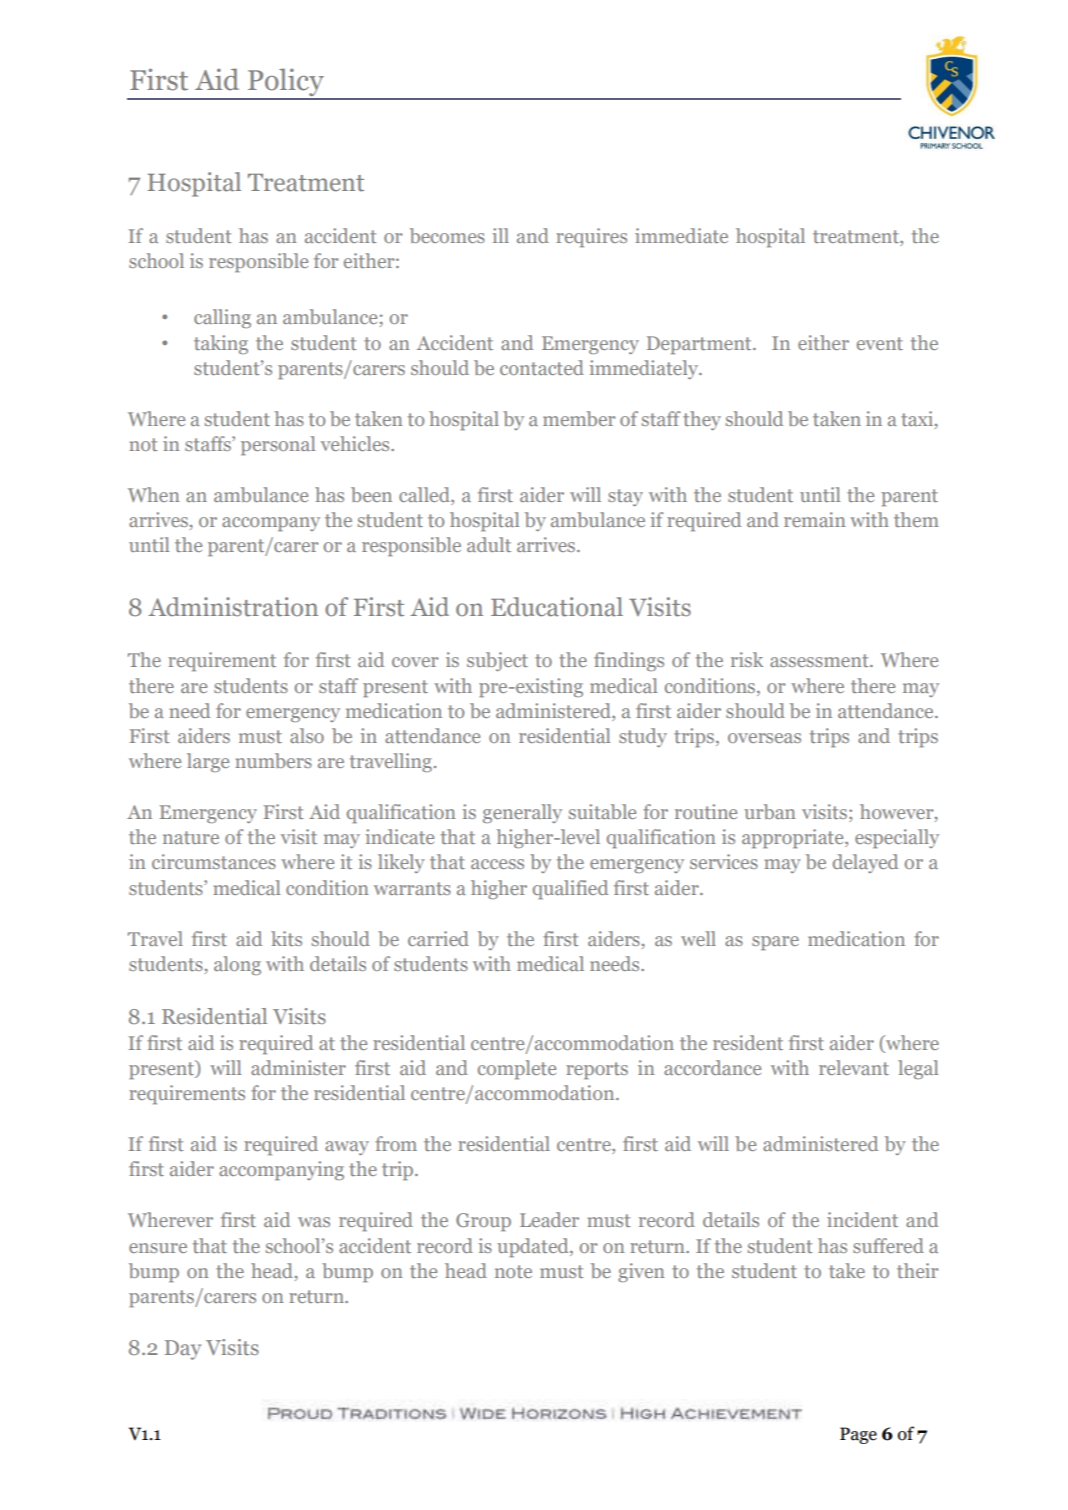  Describe the element at coordinates (815, 519) in the screenshot. I see `remain` at that location.
